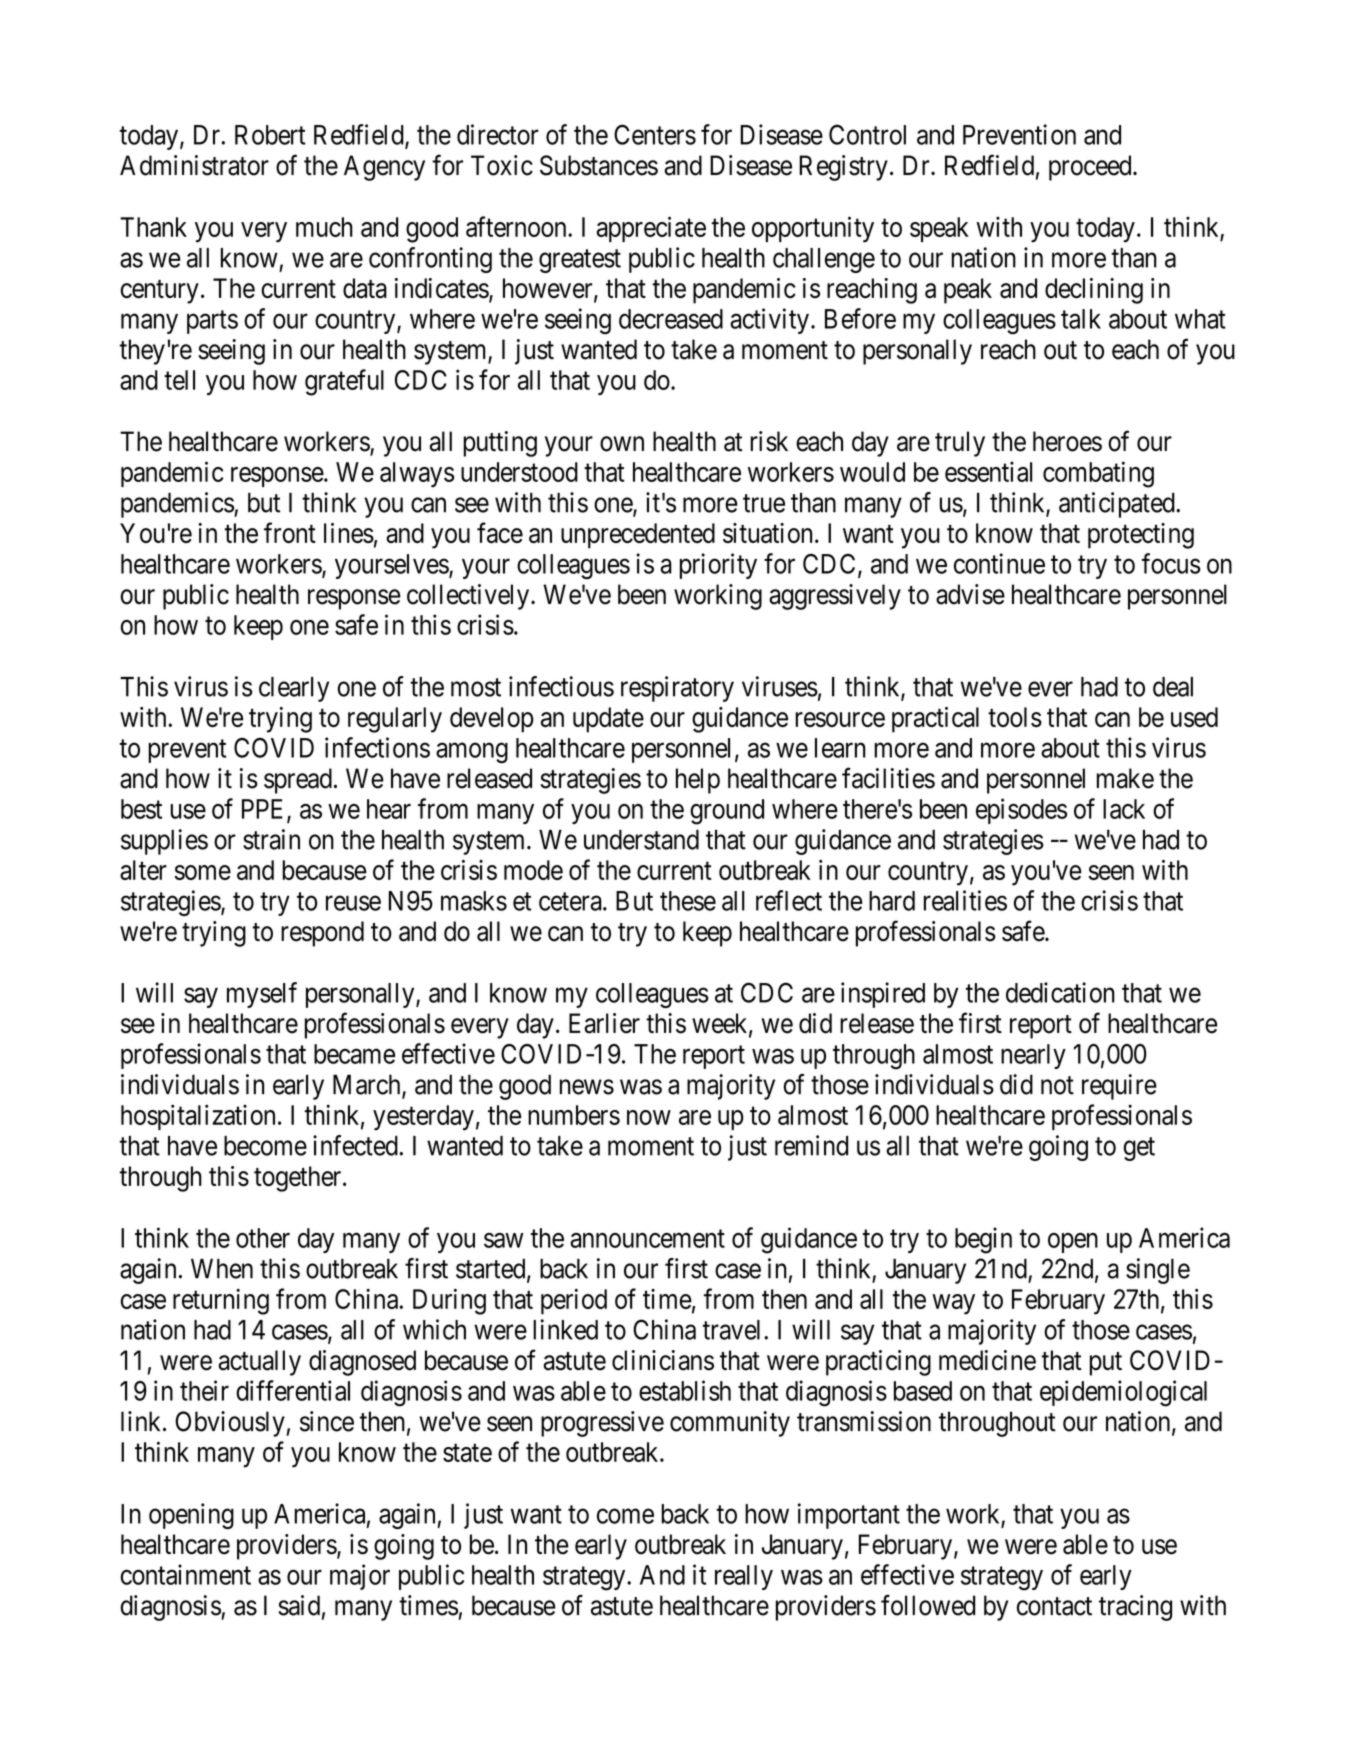 This image has width=1356, height=1755. I want to click on really, so click(744, 1577).
